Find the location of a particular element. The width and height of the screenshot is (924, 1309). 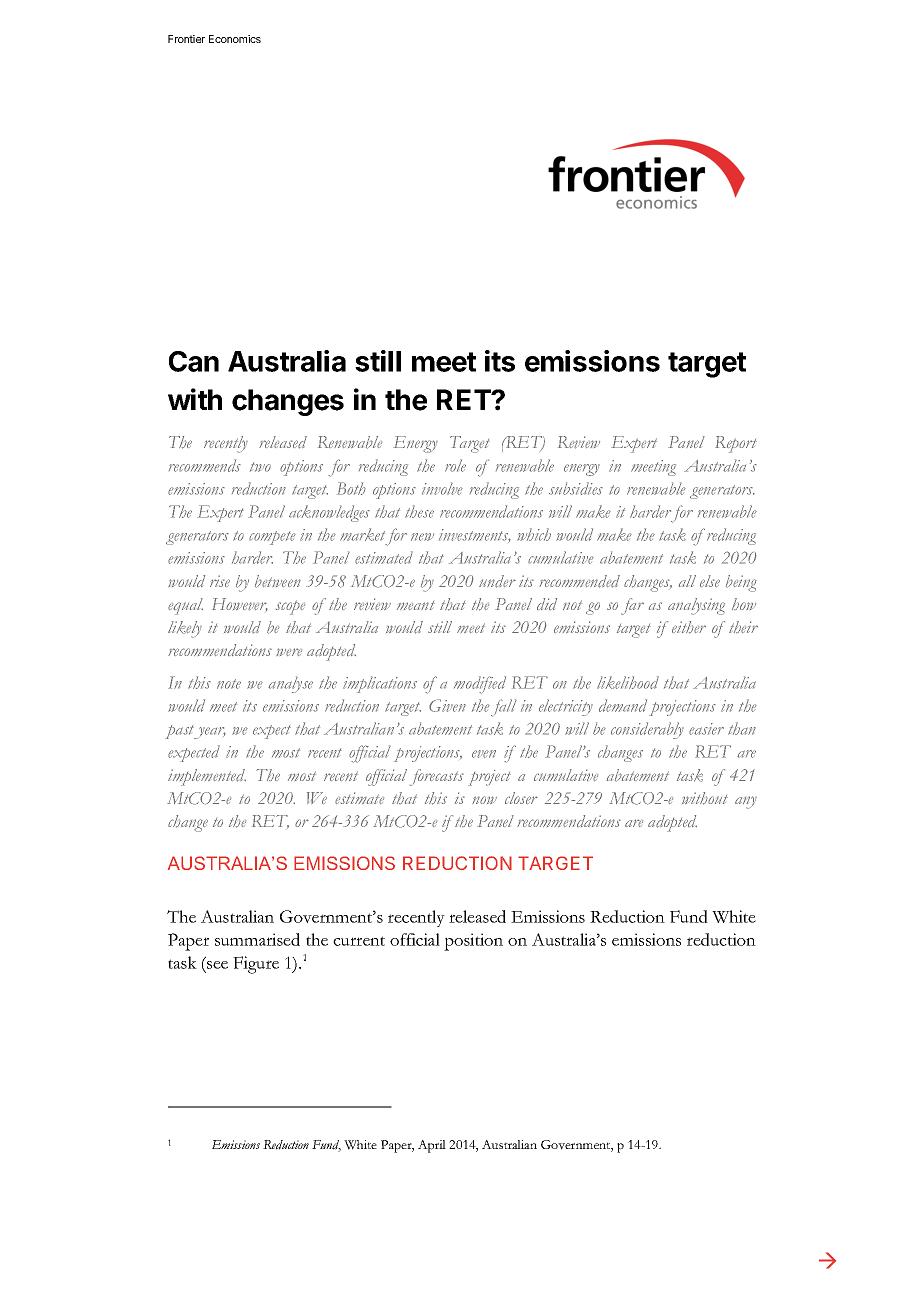

under is located at coordinates (497, 581).
